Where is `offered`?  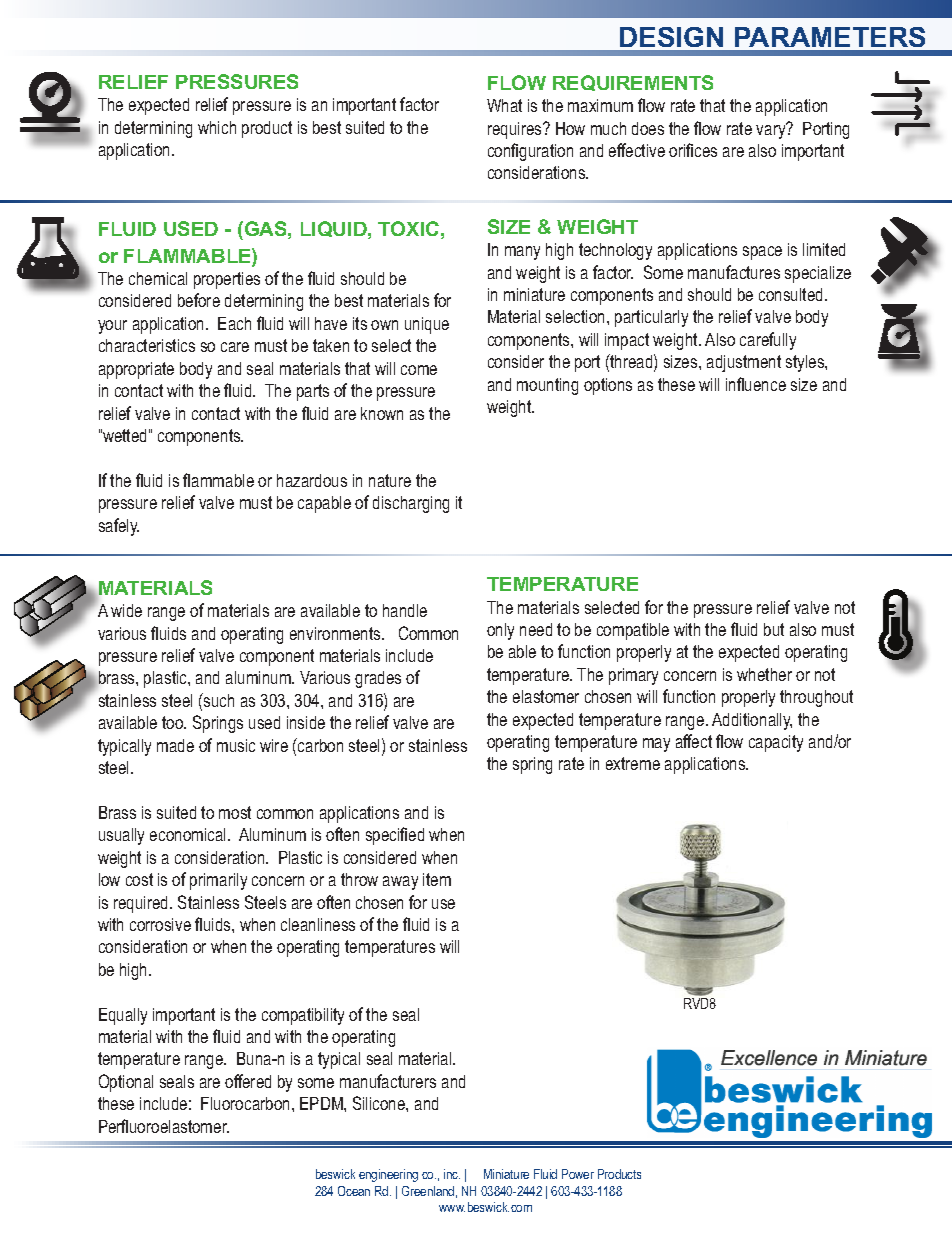 offered is located at coordinates (248, 1081).
